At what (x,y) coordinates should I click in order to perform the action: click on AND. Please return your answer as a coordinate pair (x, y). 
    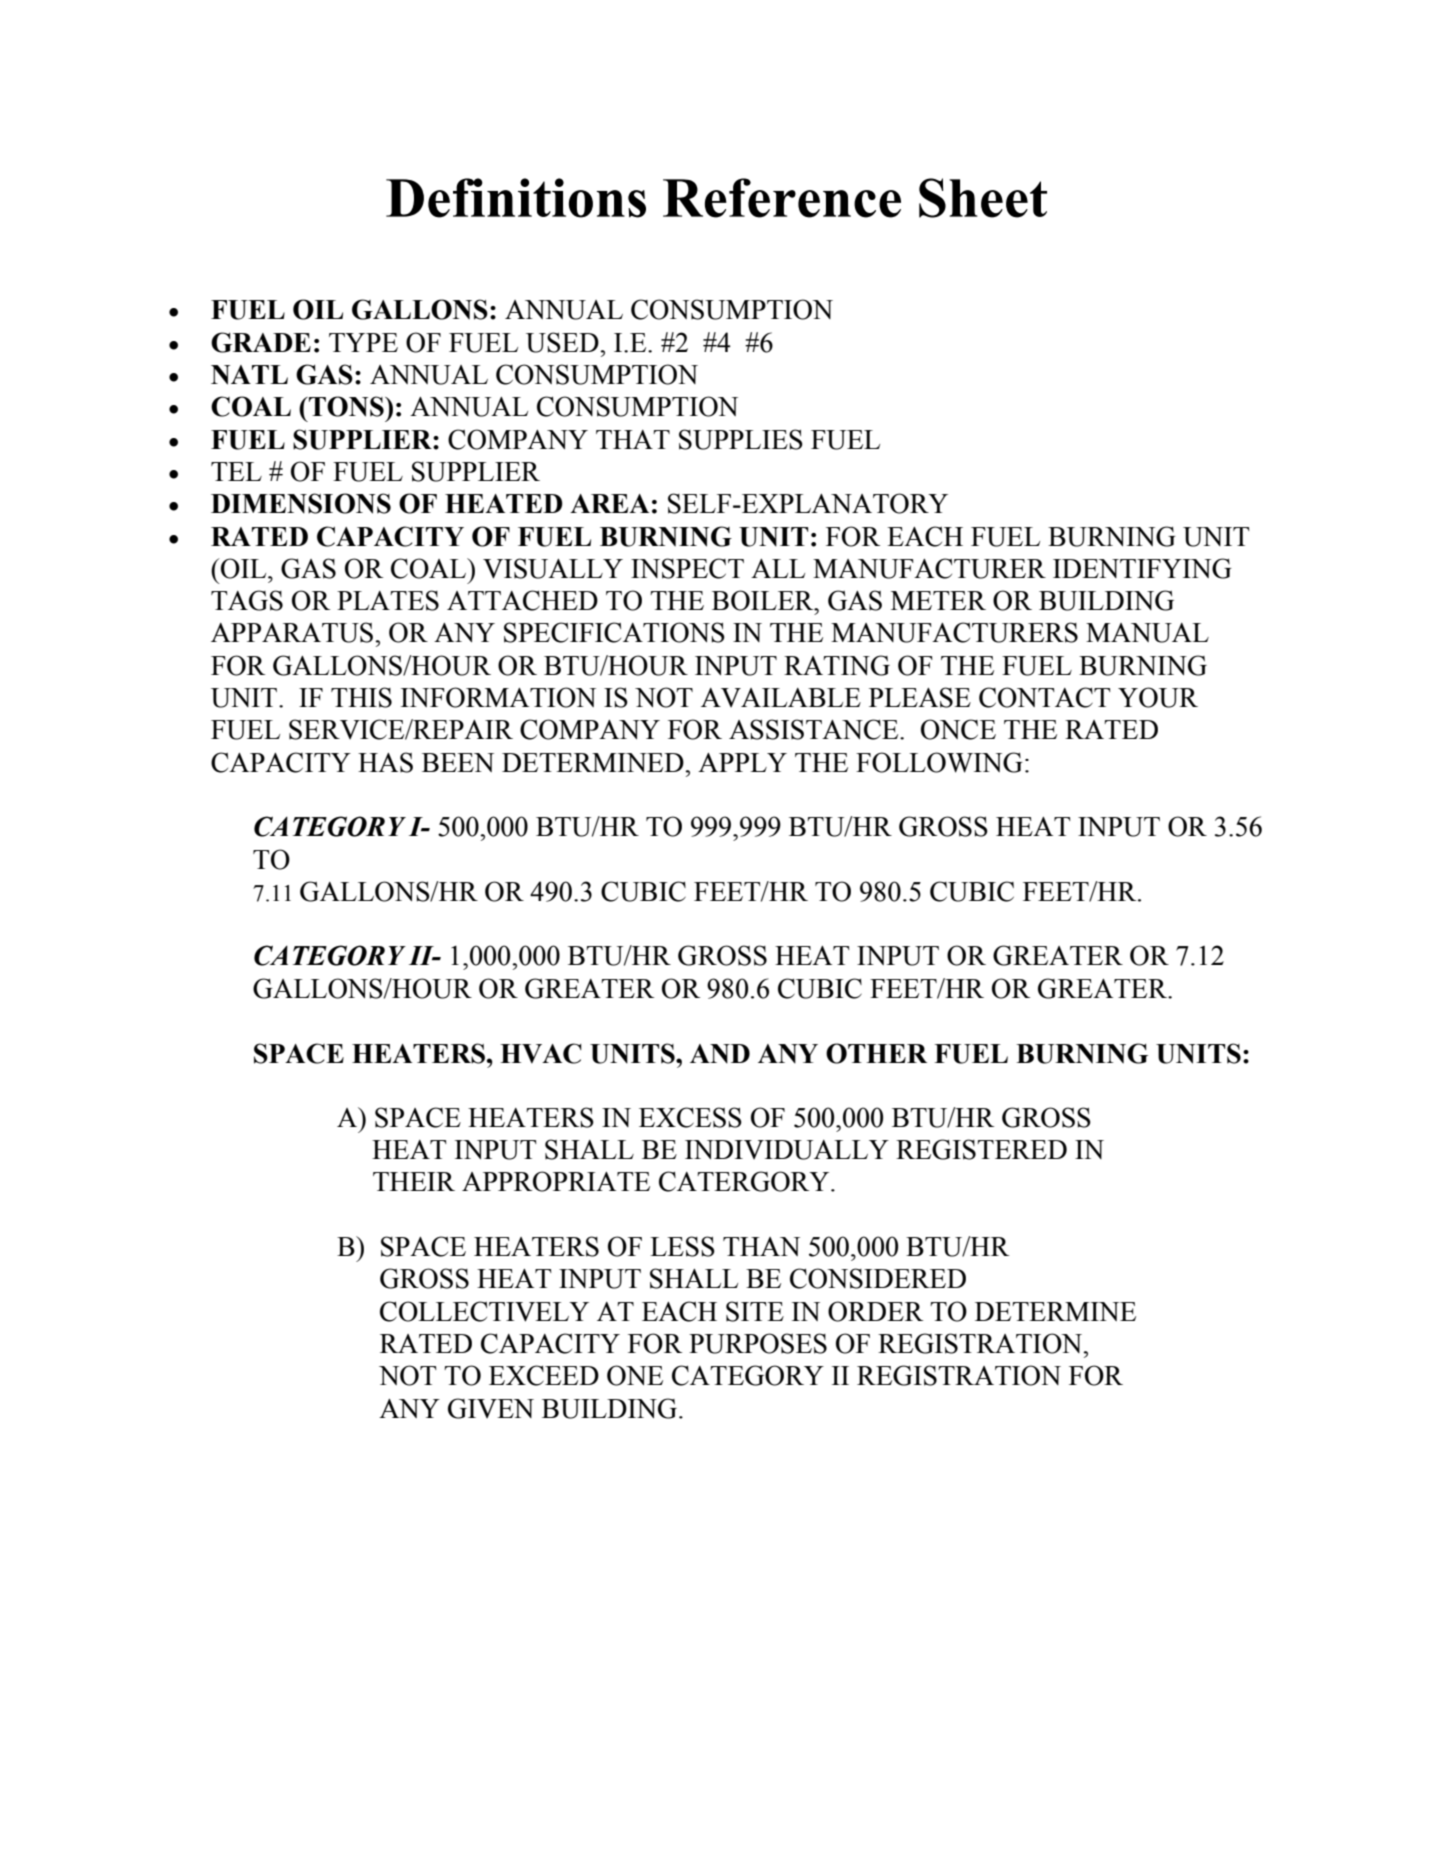
    Looking at the image, I should click on (720, 1054).
